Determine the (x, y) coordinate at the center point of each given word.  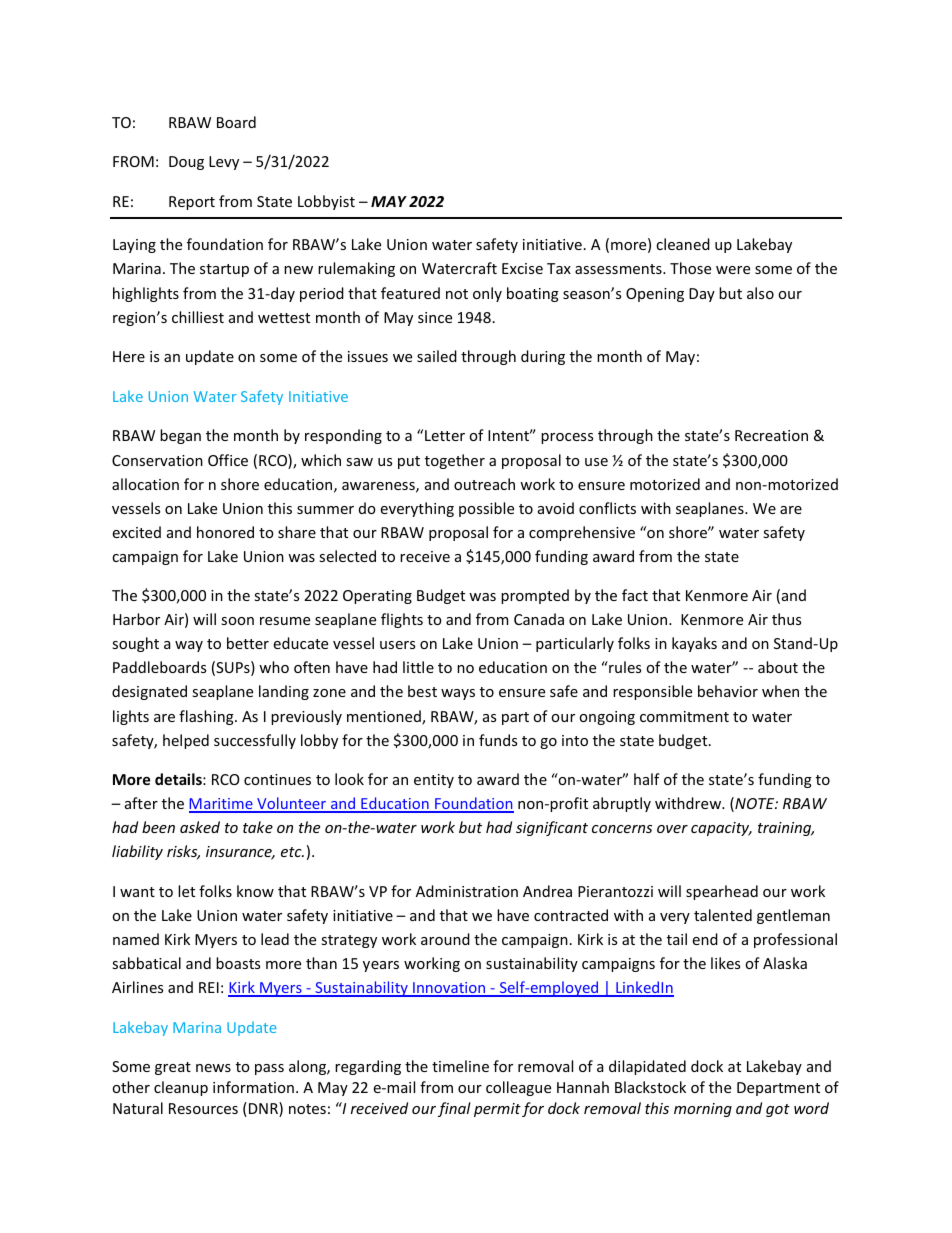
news (213, 1068)
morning (703, 1110)
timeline (460, 1066)
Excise (522, 268)
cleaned (683, 244)
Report (192, 203)
